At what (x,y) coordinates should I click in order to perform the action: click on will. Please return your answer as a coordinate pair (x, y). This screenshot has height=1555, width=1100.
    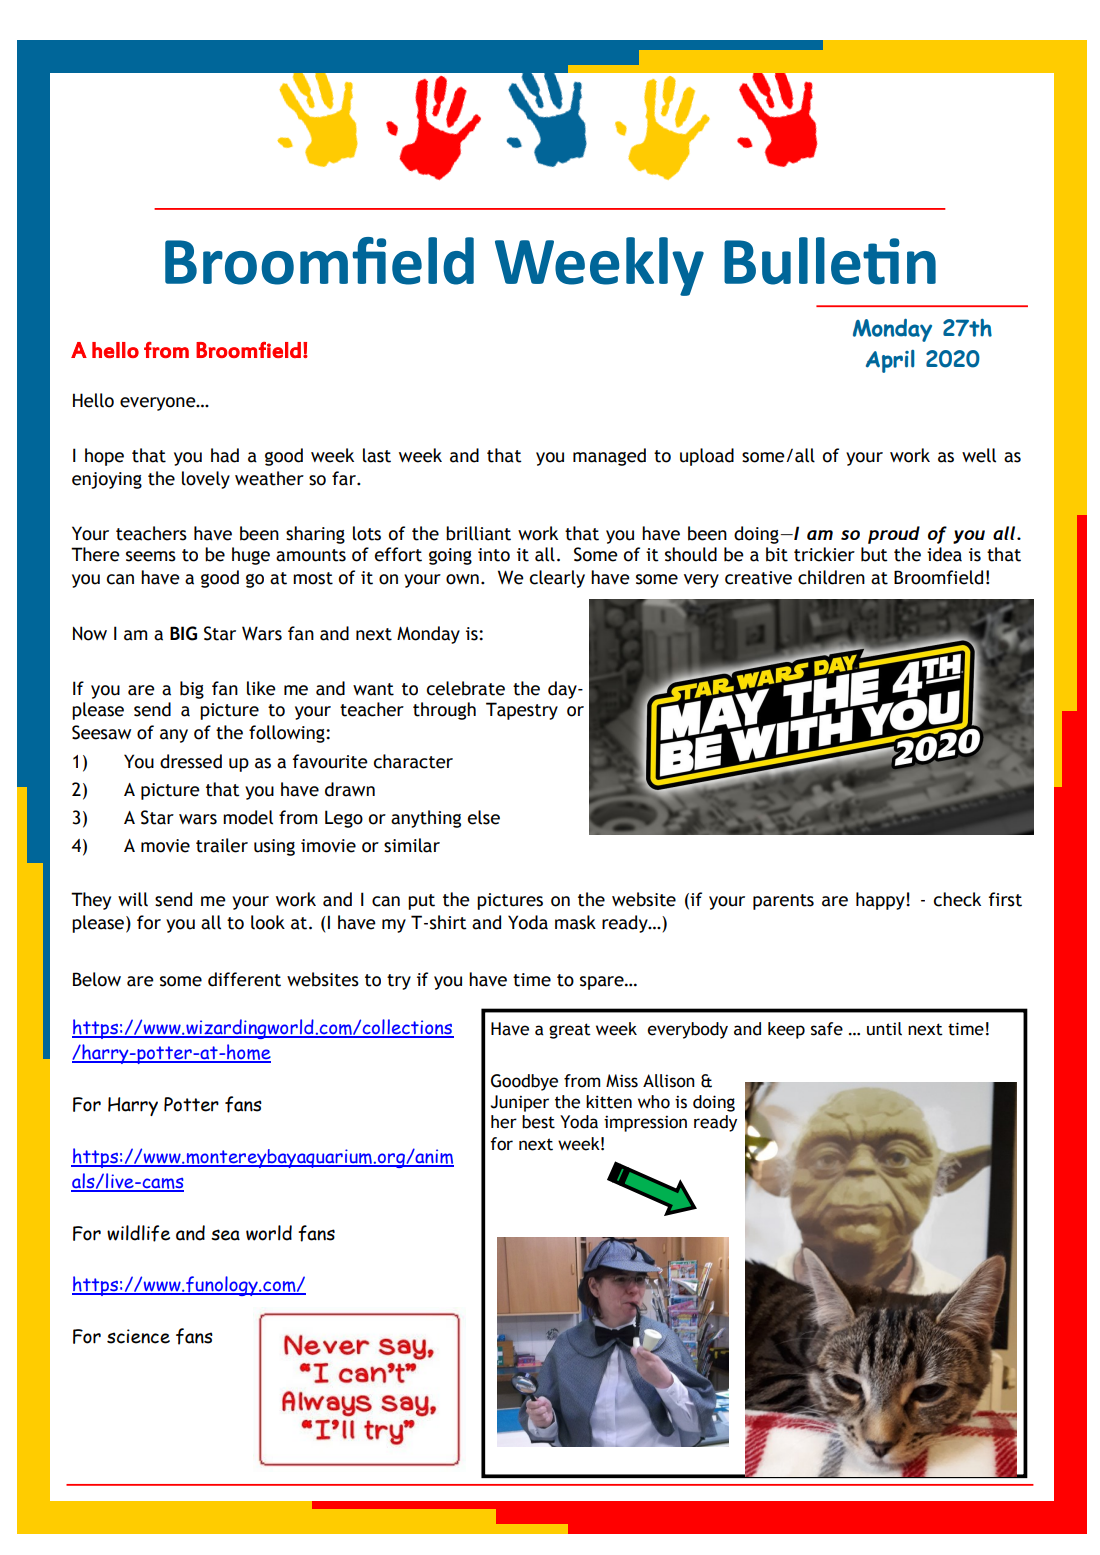
    Looking at the image, I should click on (133, 899).
